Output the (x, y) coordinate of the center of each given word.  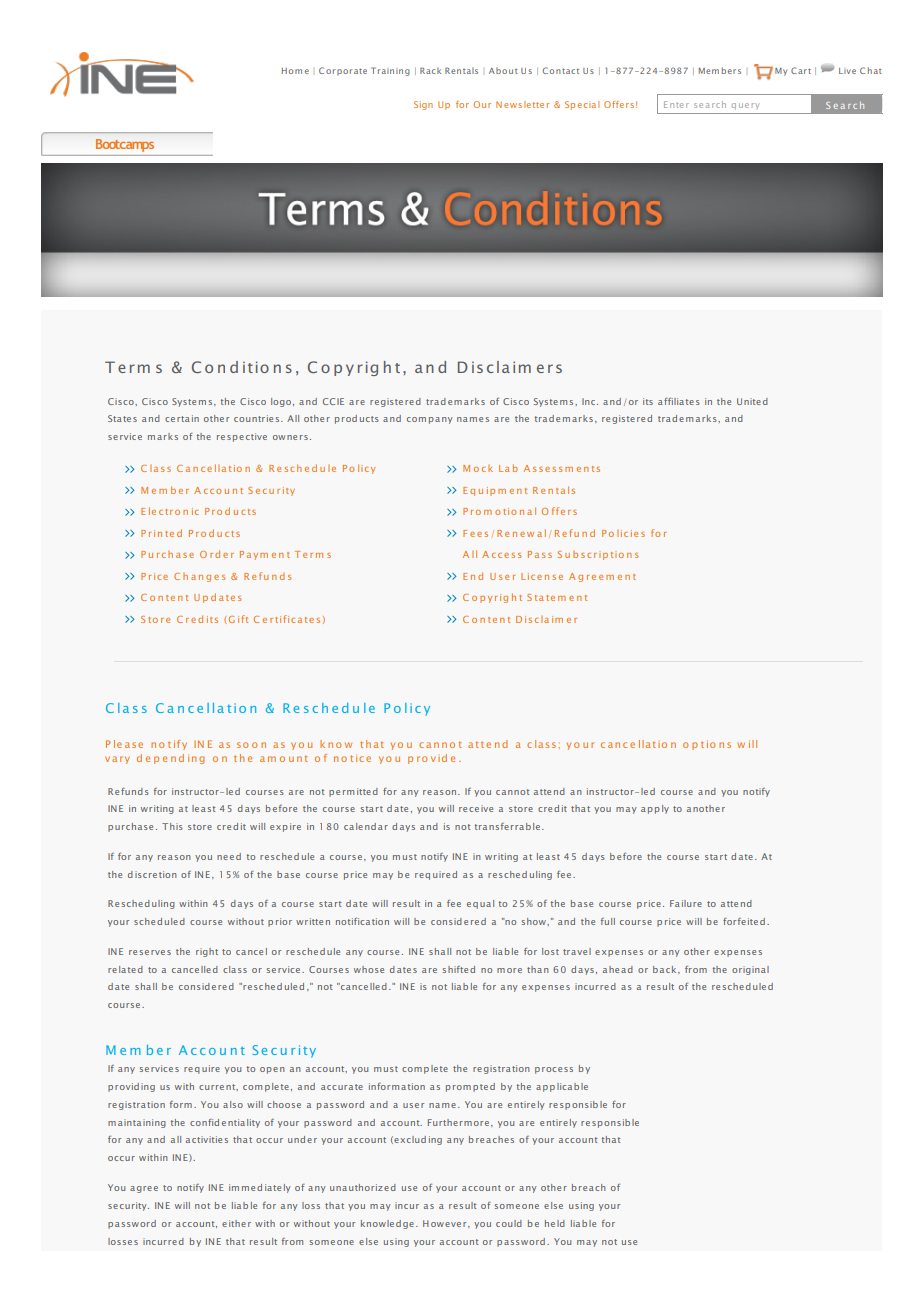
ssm (563, 469)
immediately (260, 1188)
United (752, 401)
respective (242, 437)
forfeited (744, 921)
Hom (292, 71)
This (172, 826)
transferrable (507, 826)
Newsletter (522, 104)
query (745, 106)
